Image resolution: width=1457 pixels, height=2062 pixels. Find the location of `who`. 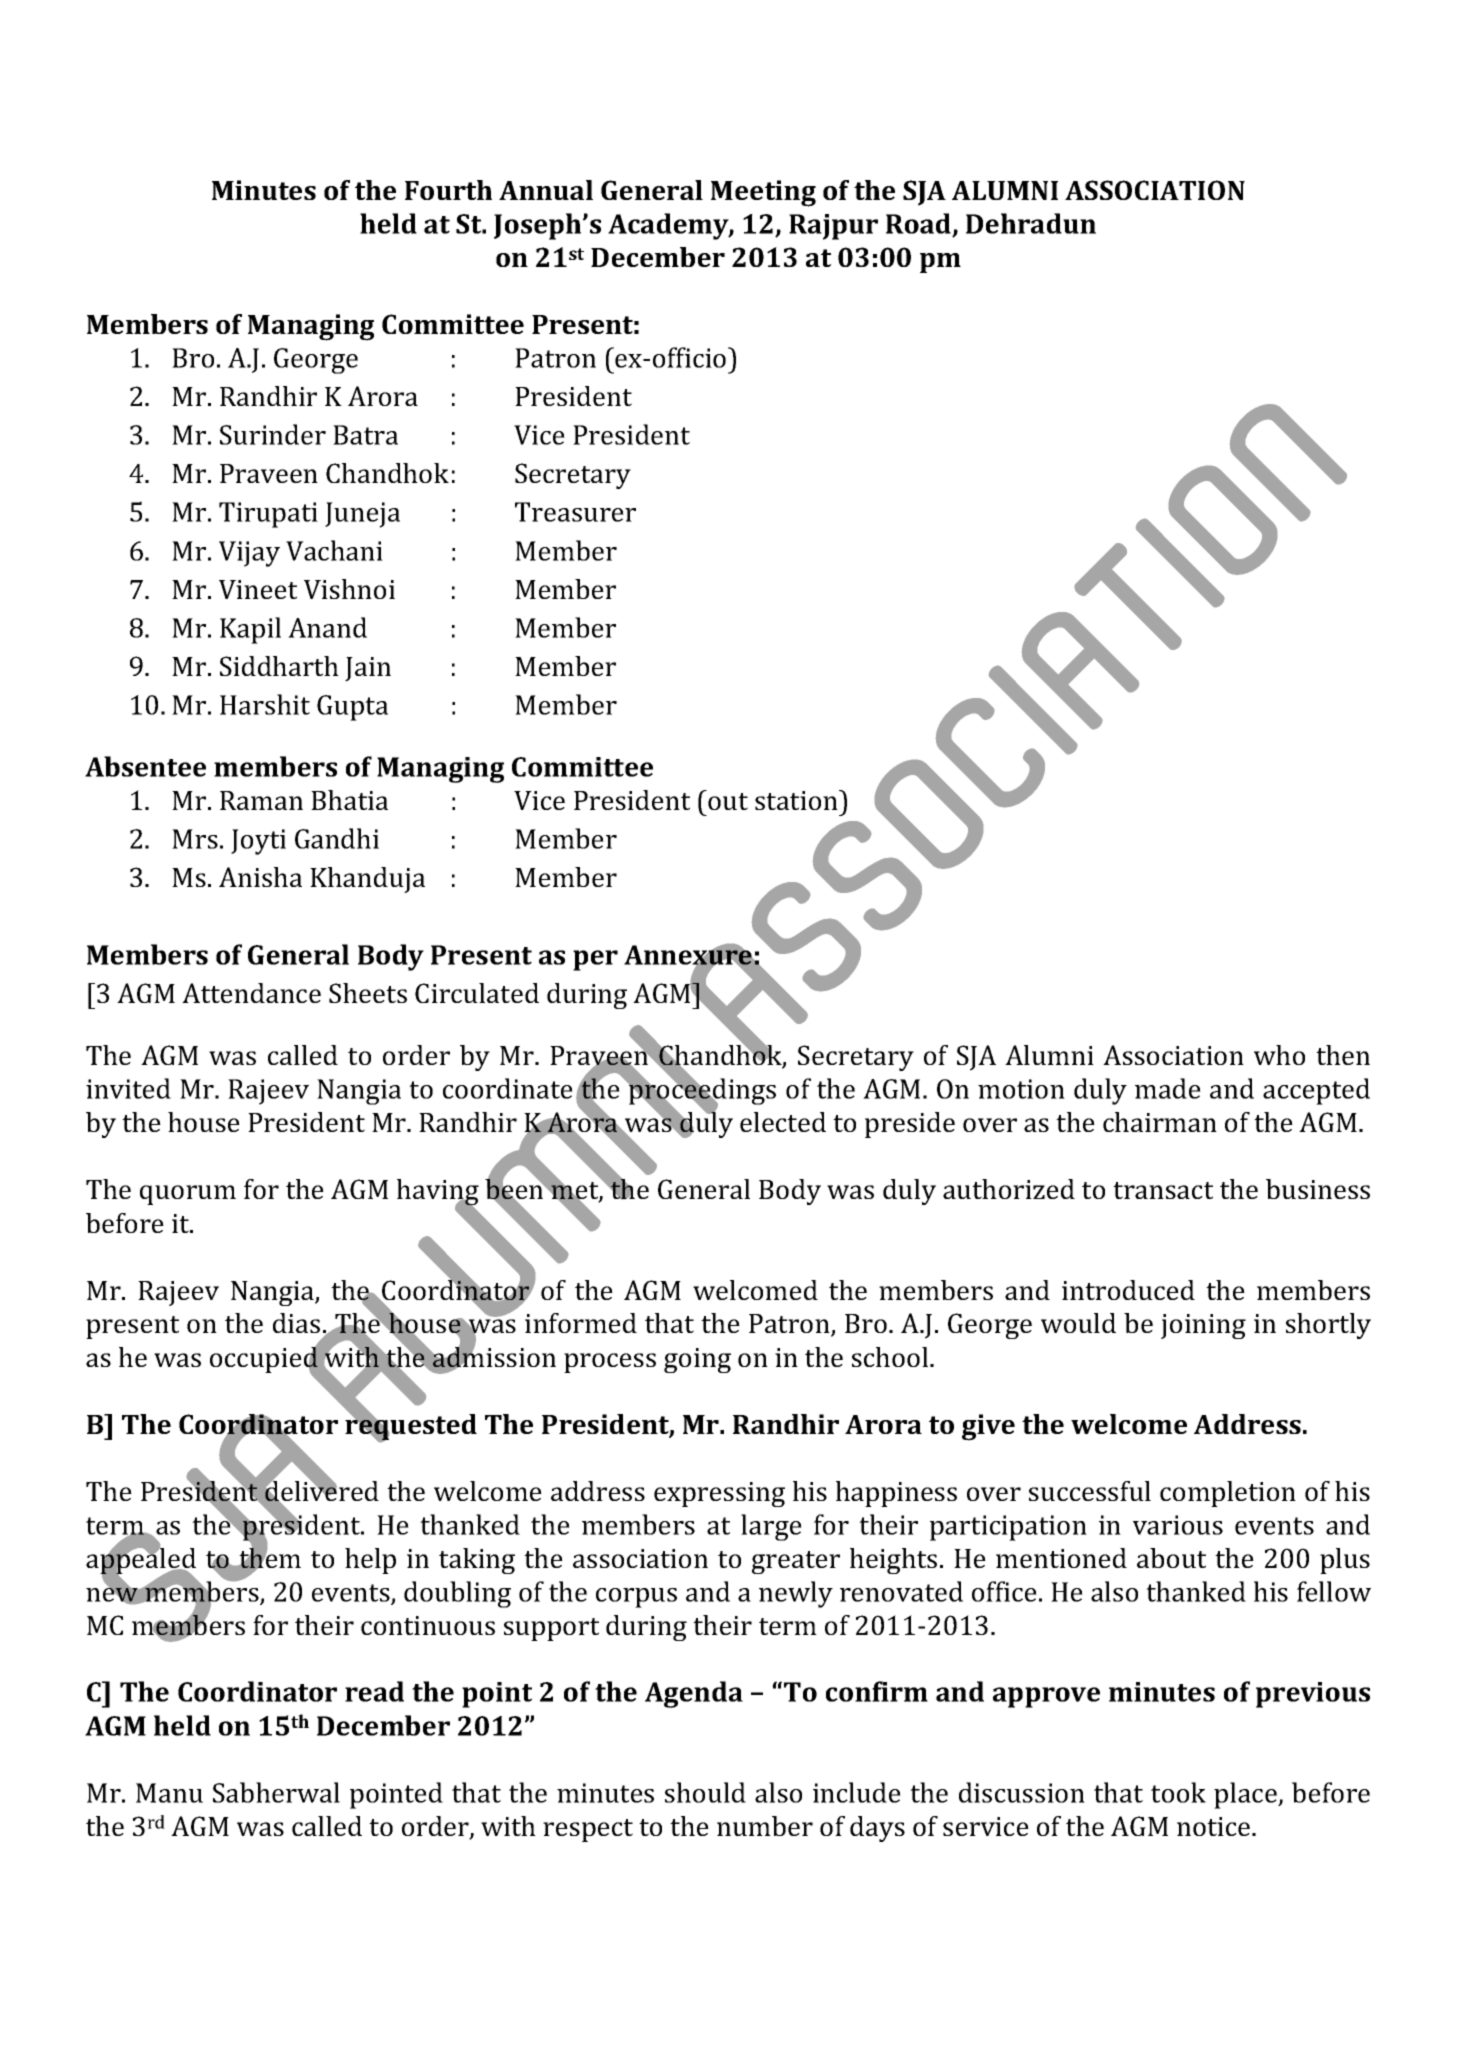

who is located at coordinates (1279, 1055).
